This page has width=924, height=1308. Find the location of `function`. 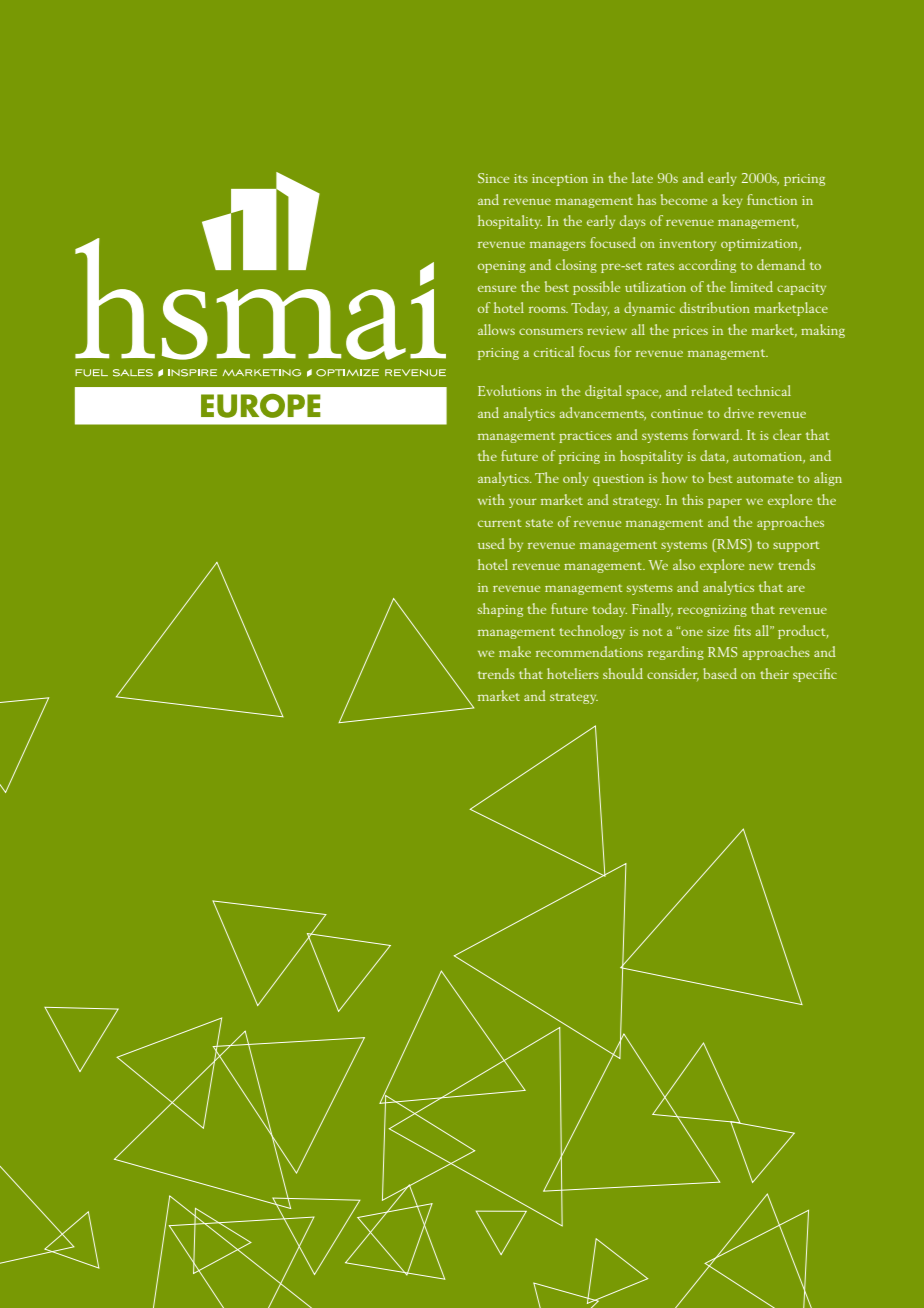

function is located at coordinates (772, 199).
